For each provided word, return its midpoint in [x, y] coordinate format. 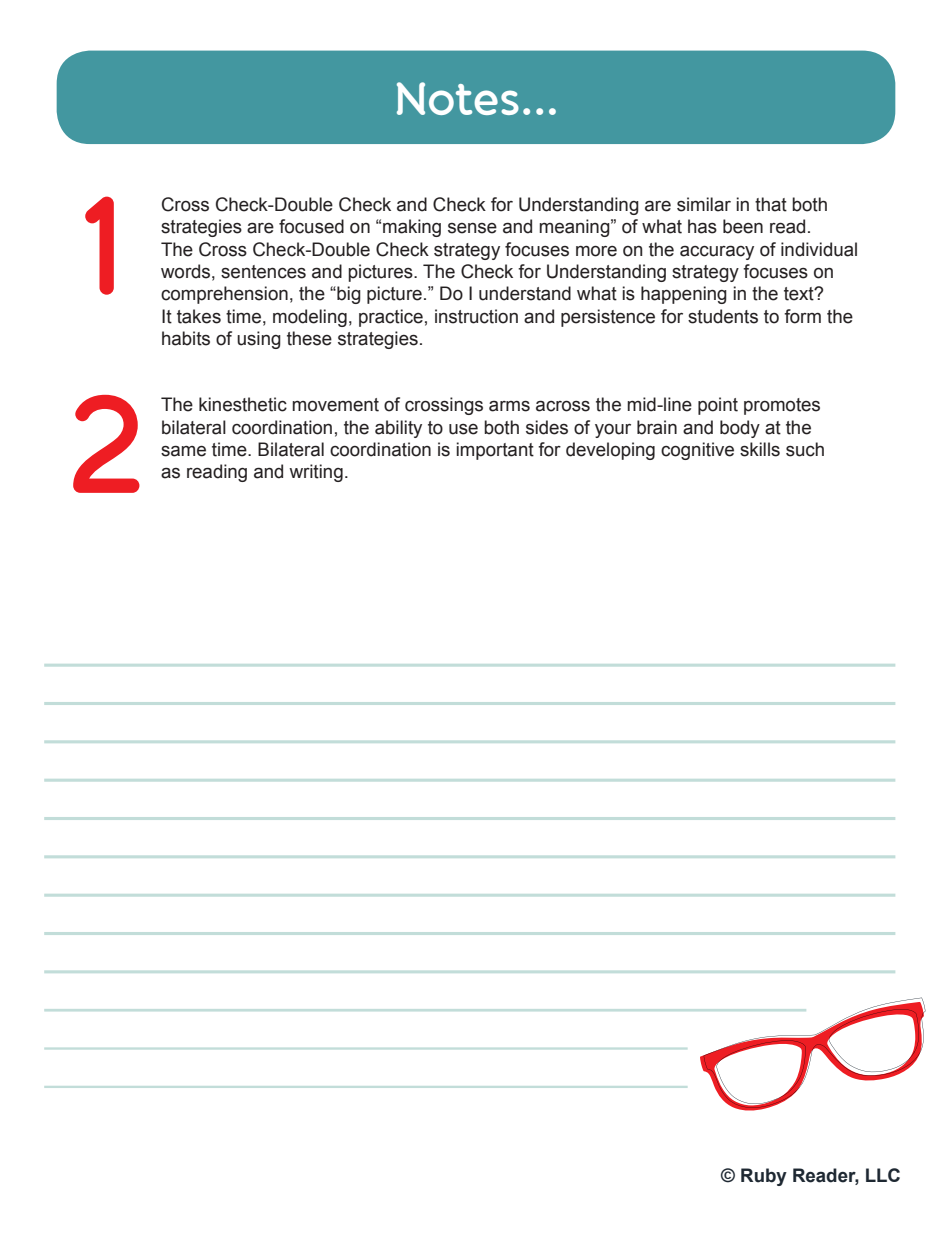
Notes [458, 98]
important [495, 451]
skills [760, 449]
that [771, 204]
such [805, 449]
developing [610, 451]
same [183, 451]
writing [316, 473]
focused [311, 226]
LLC [883, 1175]
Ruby [764, 1177]
